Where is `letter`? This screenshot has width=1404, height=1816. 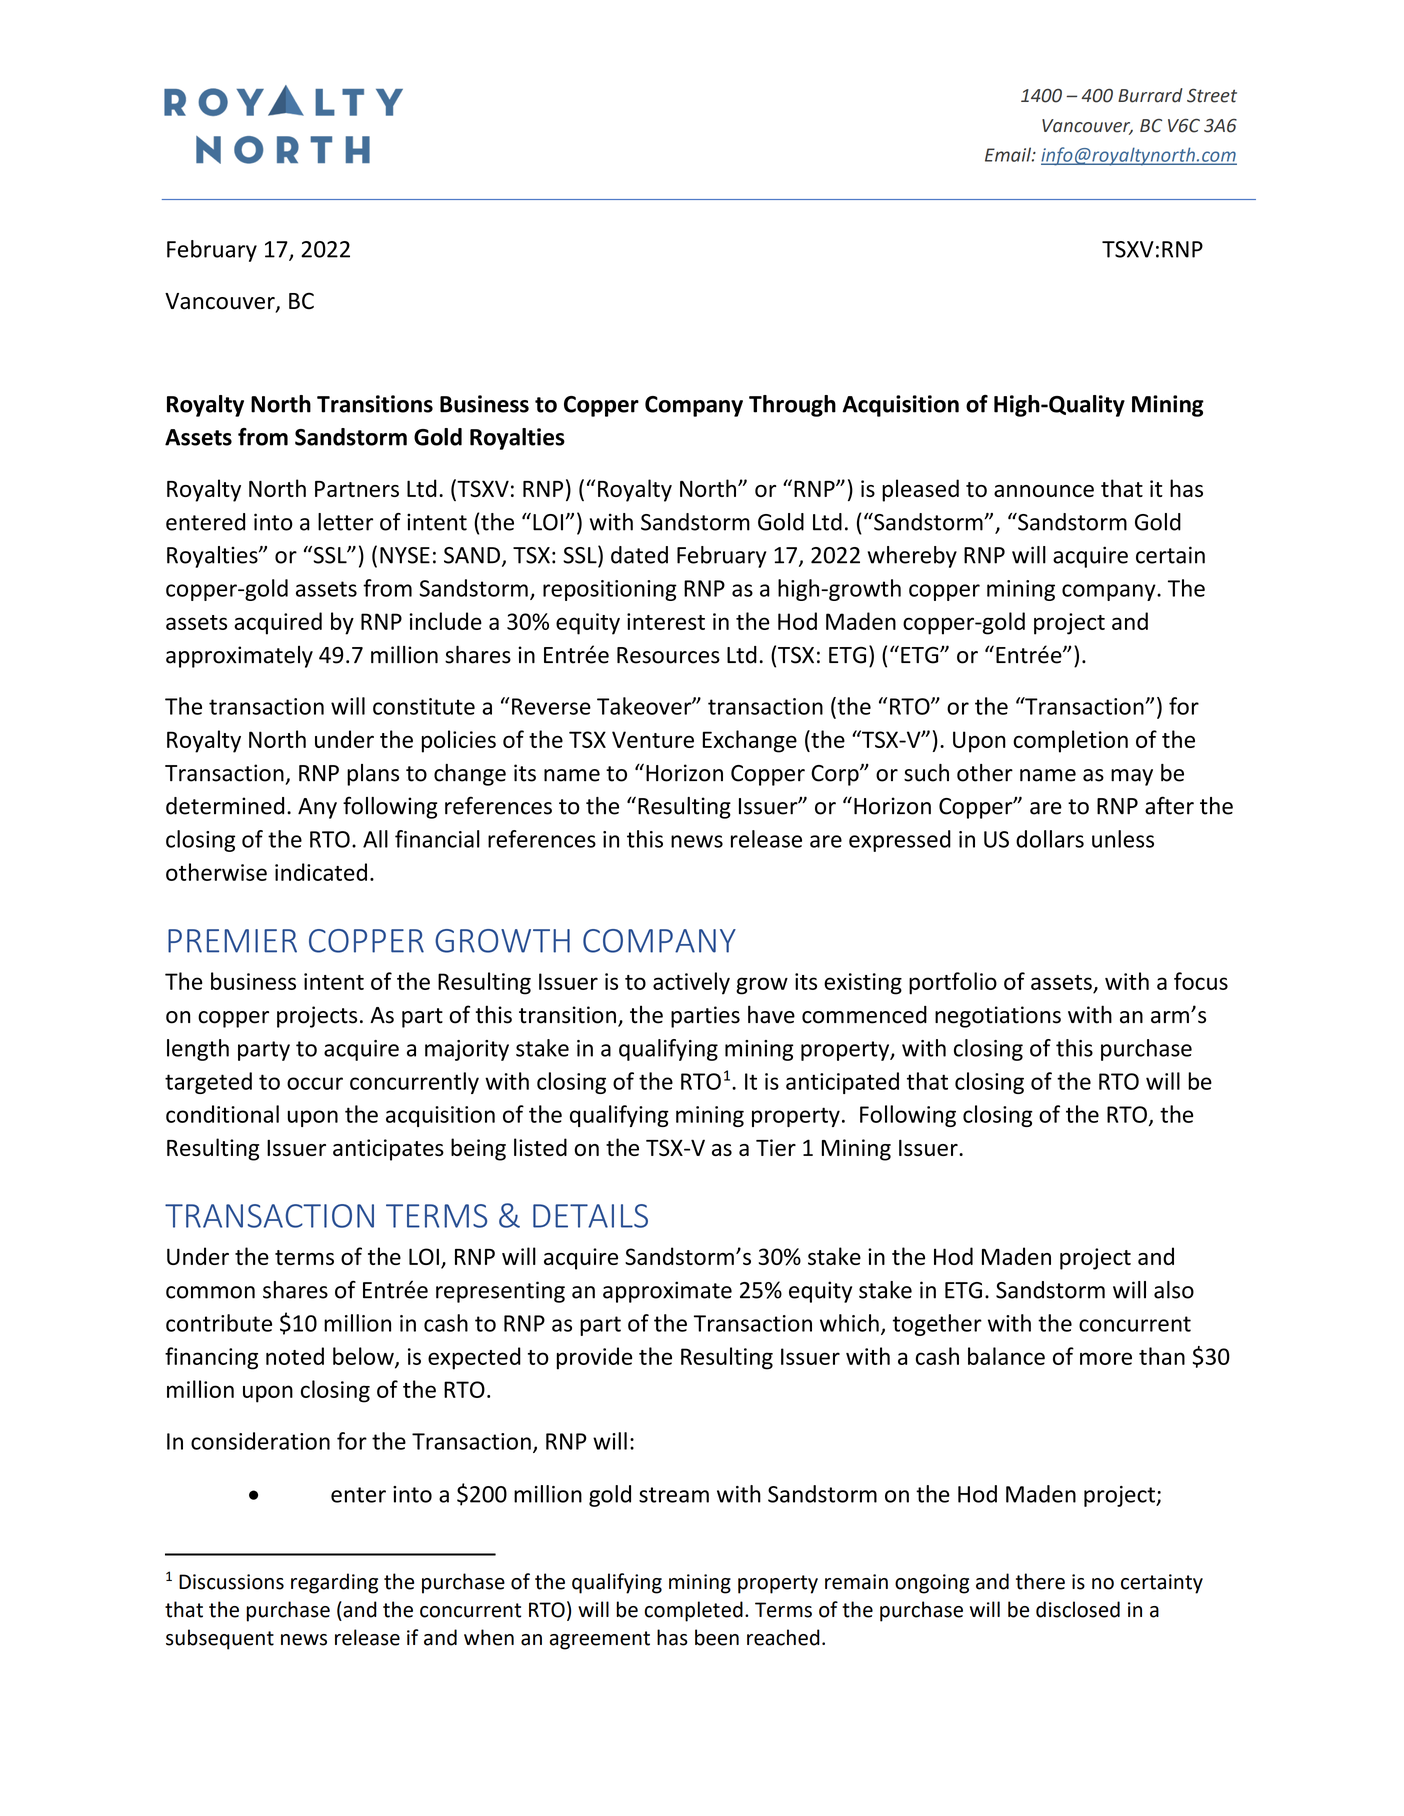 letter is located at coordinates (345, 522).
